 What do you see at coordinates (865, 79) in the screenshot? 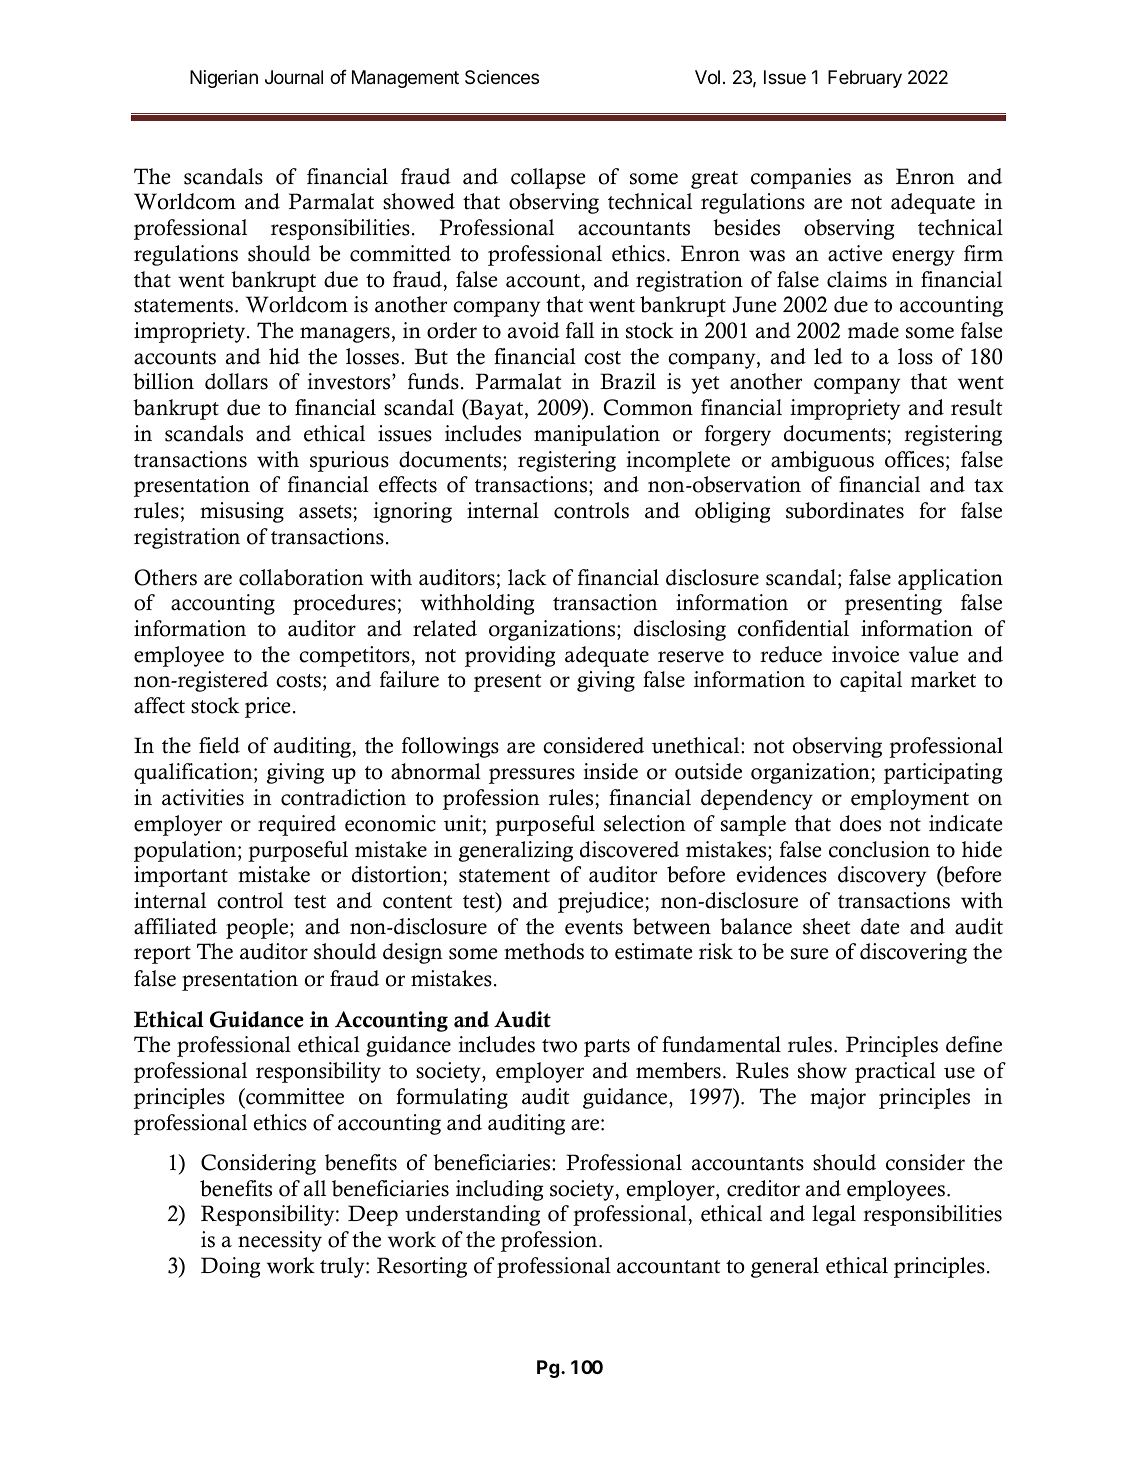
I see `February` at bounding box center [865, 79].
